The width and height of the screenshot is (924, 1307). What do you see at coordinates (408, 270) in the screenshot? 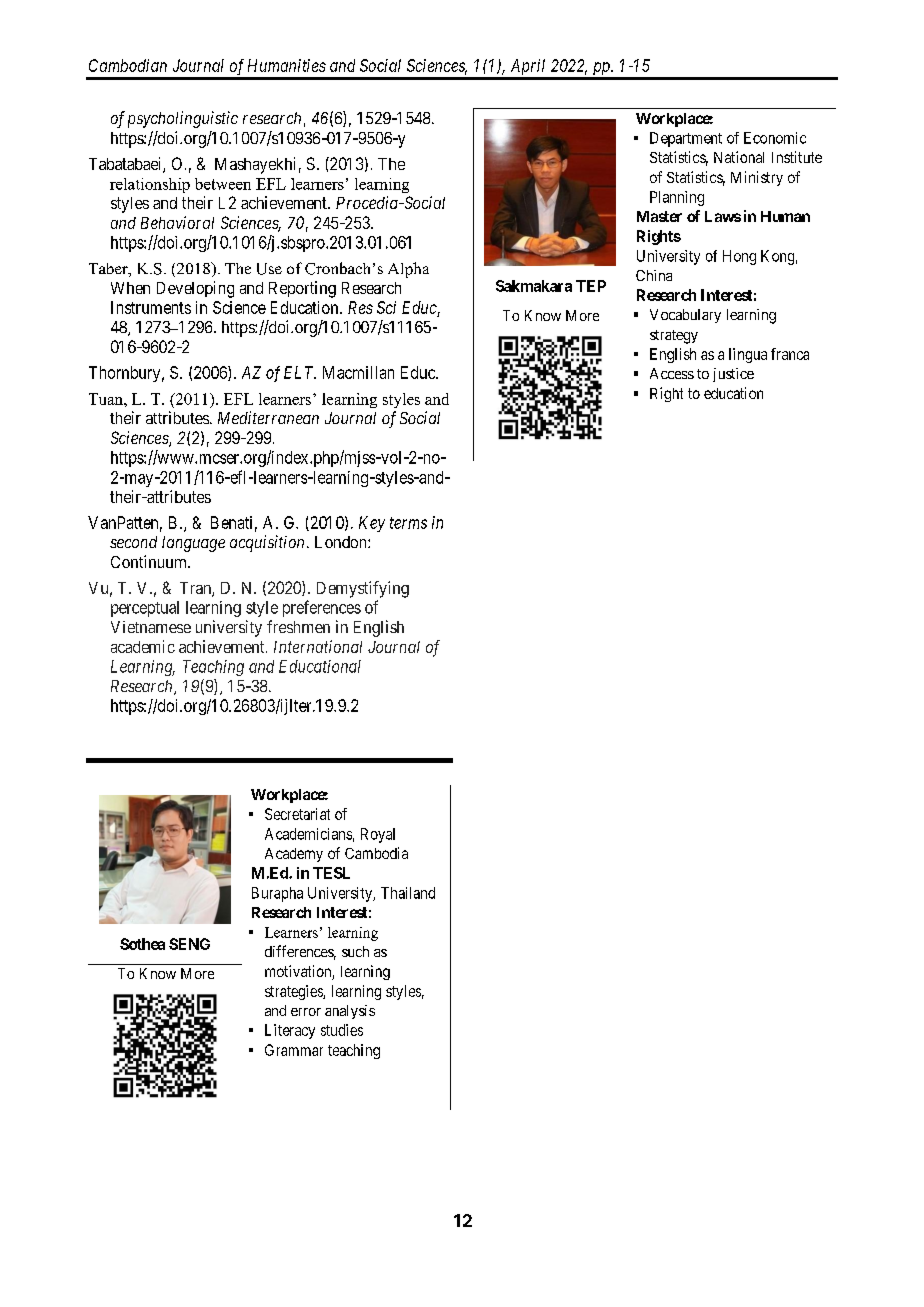
I see `Alpha` at bounding box center [408, 270].
